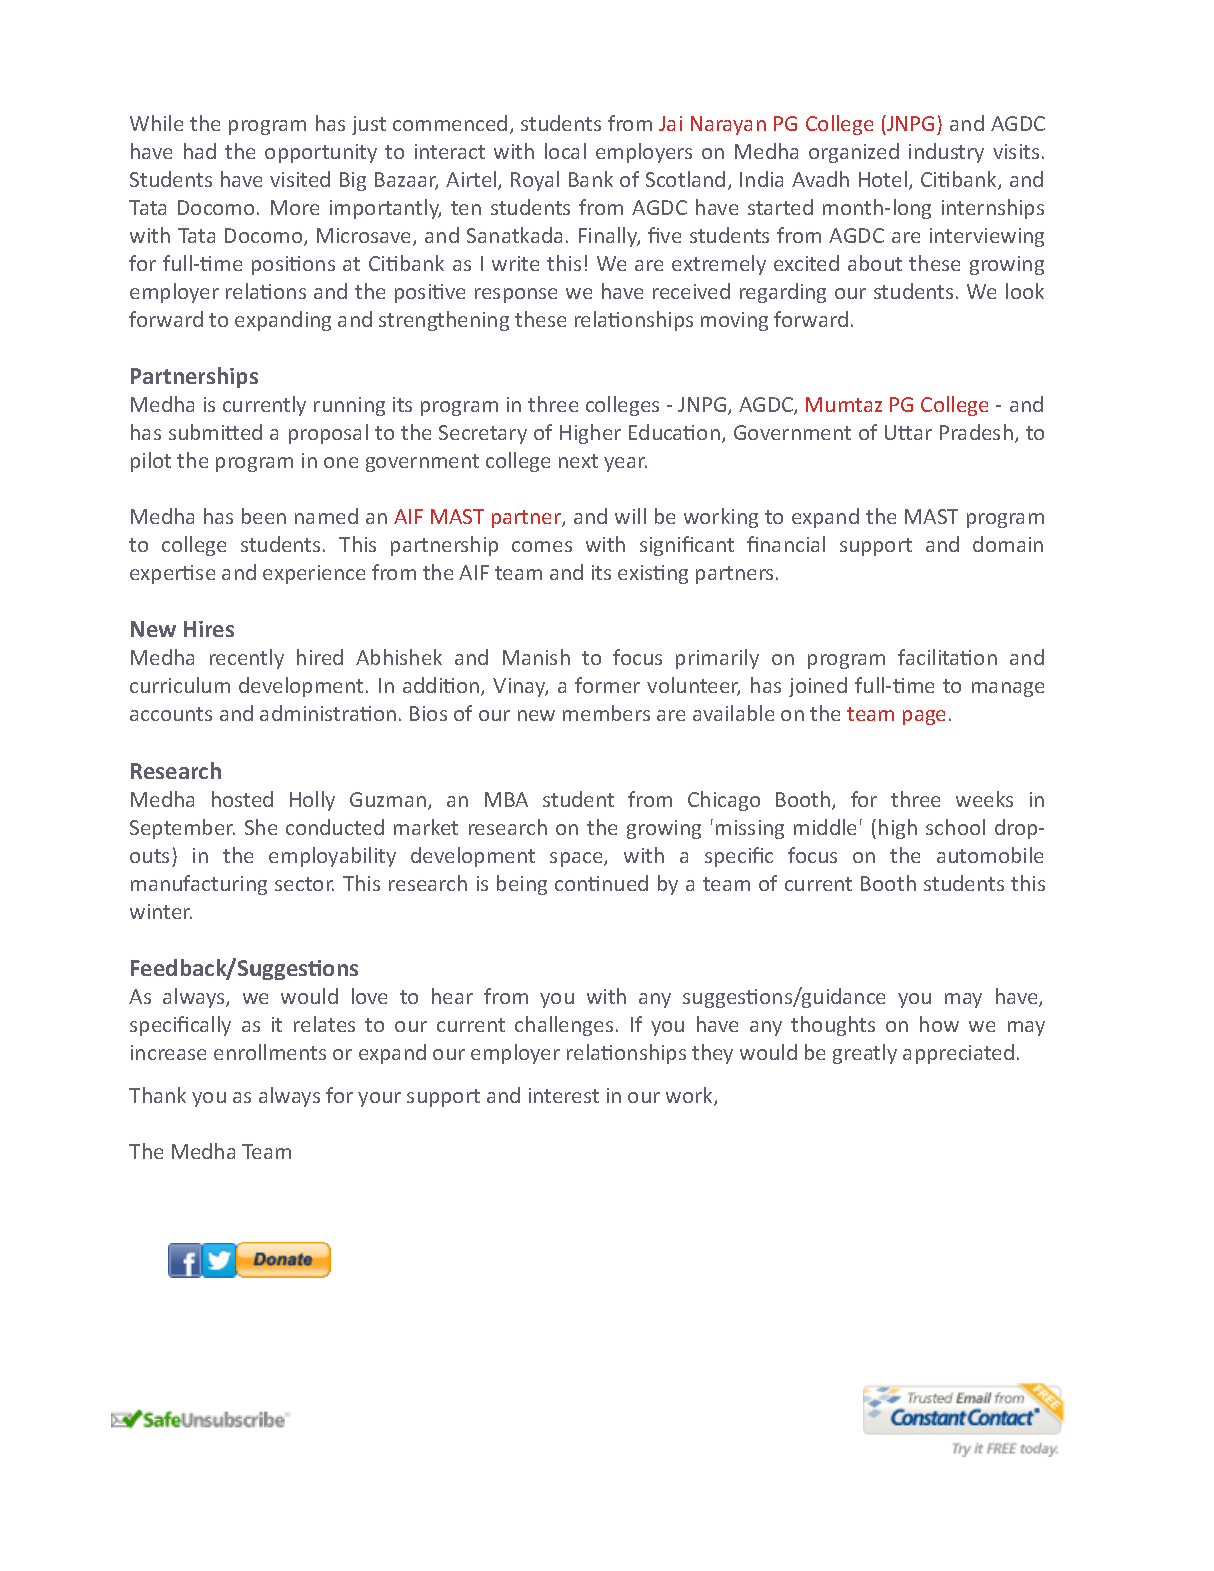 The height and width of the screenshot is (1571, 1214). What do you see at coordinates (242, 799) in the screenshot?
I see `hosted` at bounding box center [242, 799].
